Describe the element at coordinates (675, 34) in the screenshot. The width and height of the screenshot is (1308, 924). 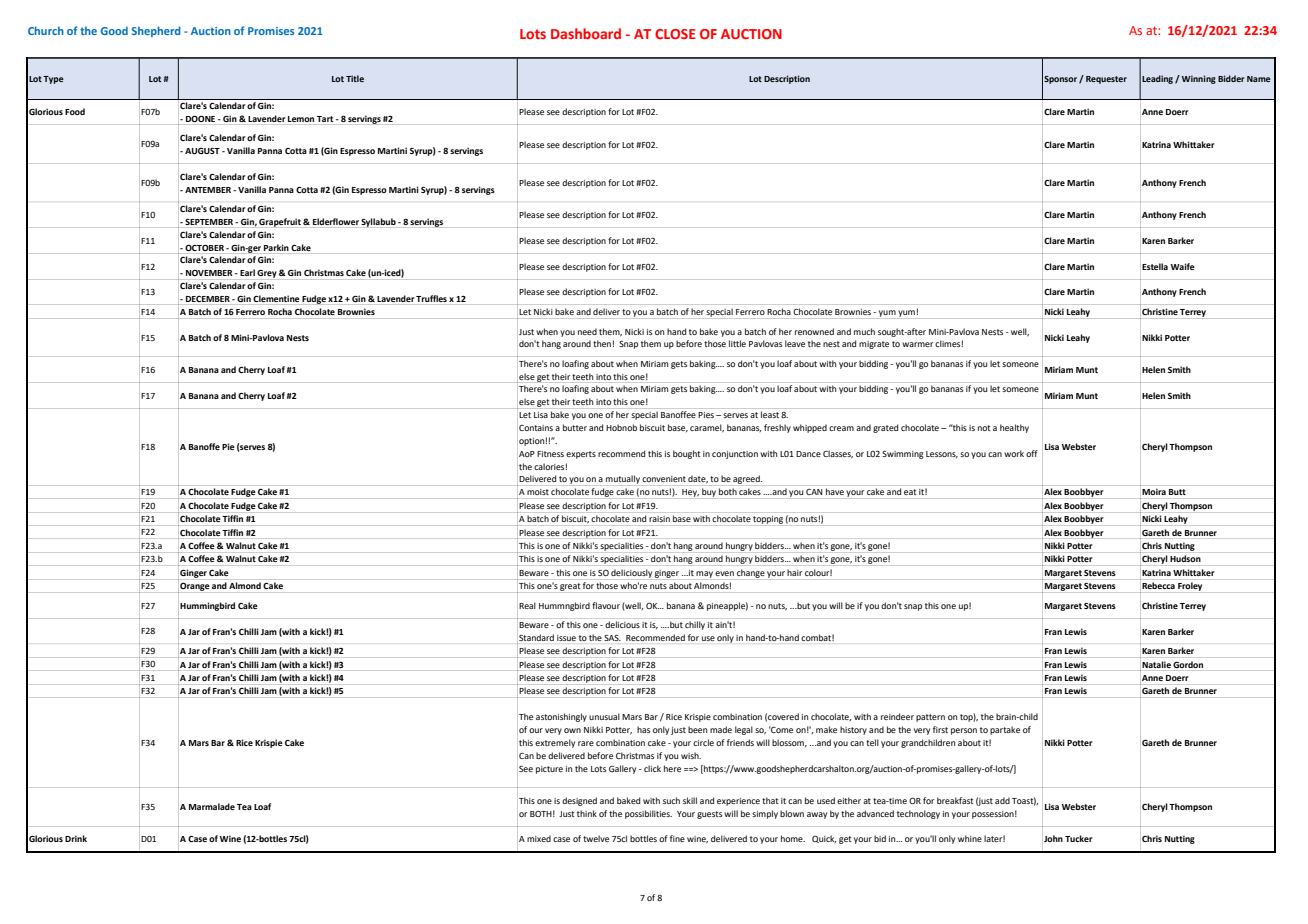
I see `CLOSE` at that location.
